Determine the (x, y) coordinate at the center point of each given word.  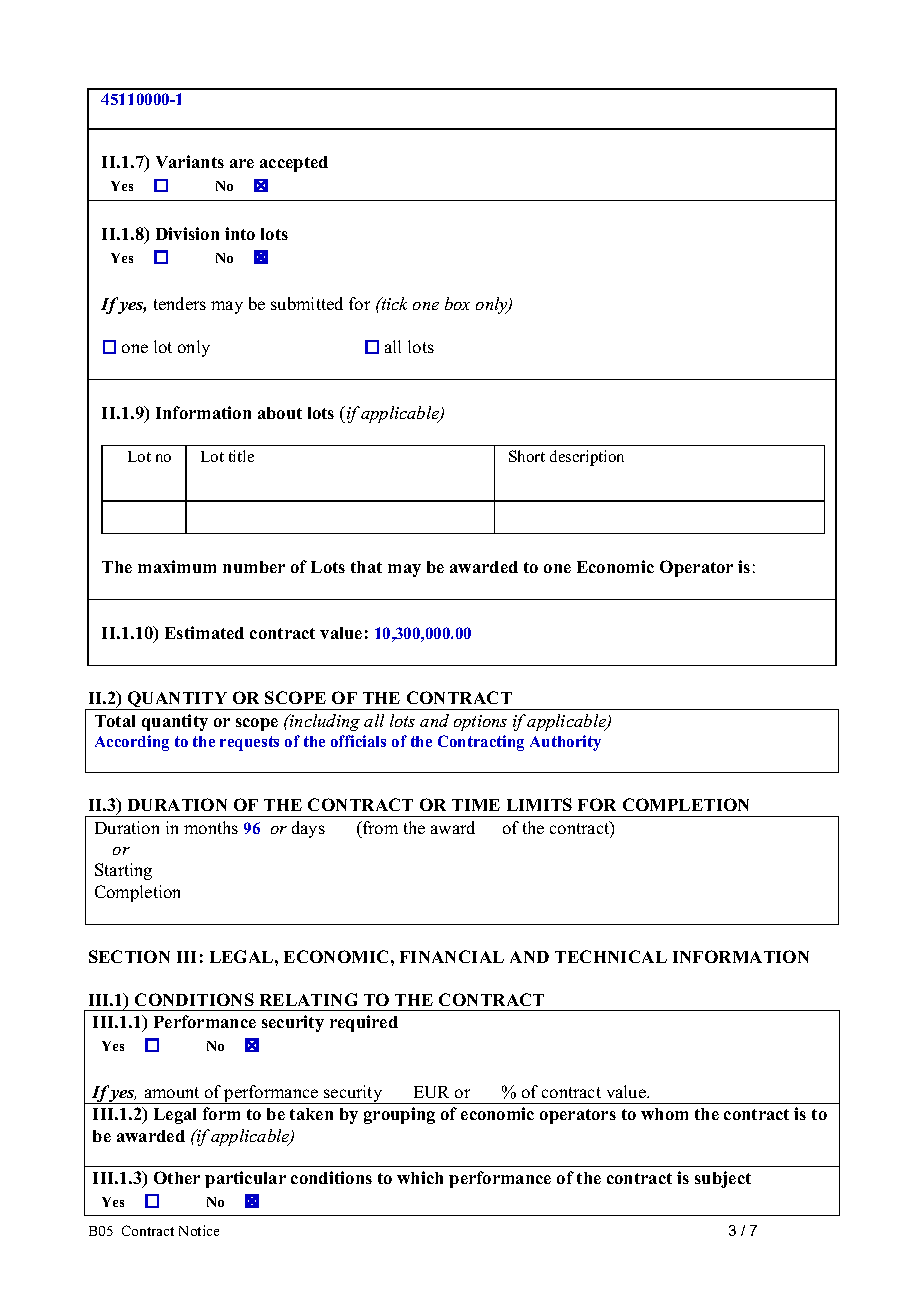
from (379, 827)
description (587, 458)
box (457, 303)
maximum (177, 566)
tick (393, 303)
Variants (190, 161)
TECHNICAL (611, 956)
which (420, 1177)
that (366, 567)
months (211, 827)
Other (177, 1177)
